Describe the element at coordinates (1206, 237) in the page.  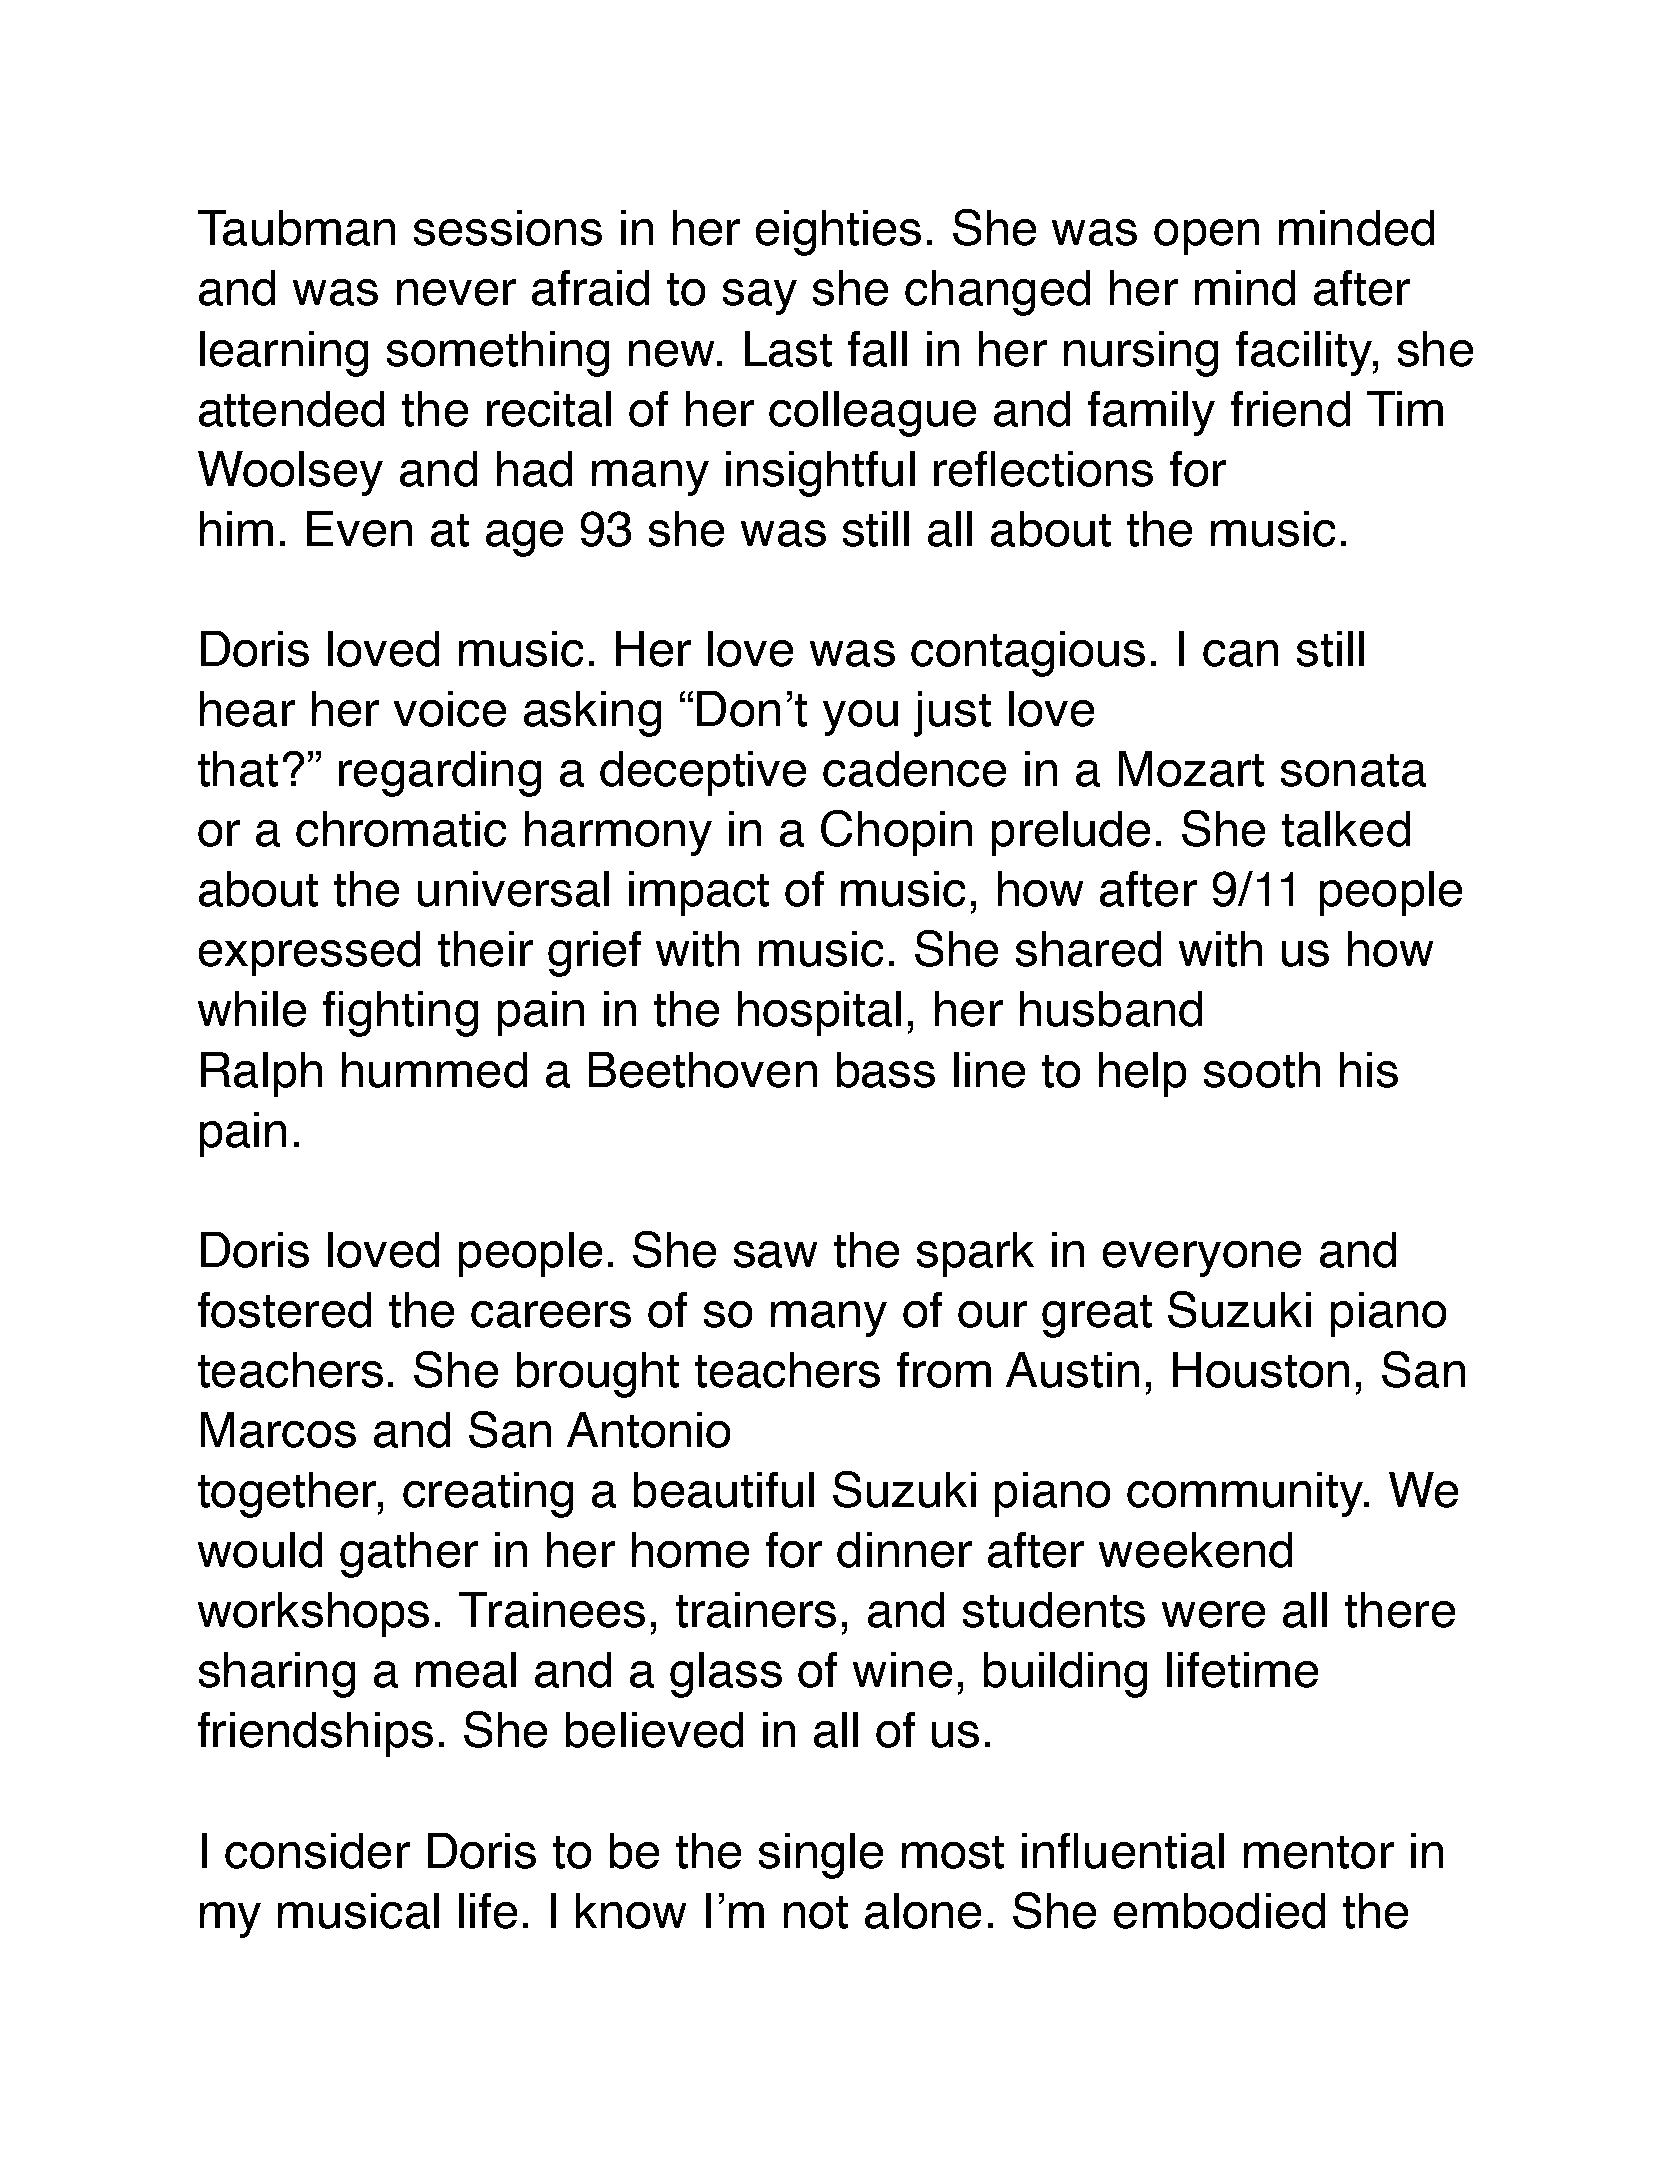
I see `open` at that location.
